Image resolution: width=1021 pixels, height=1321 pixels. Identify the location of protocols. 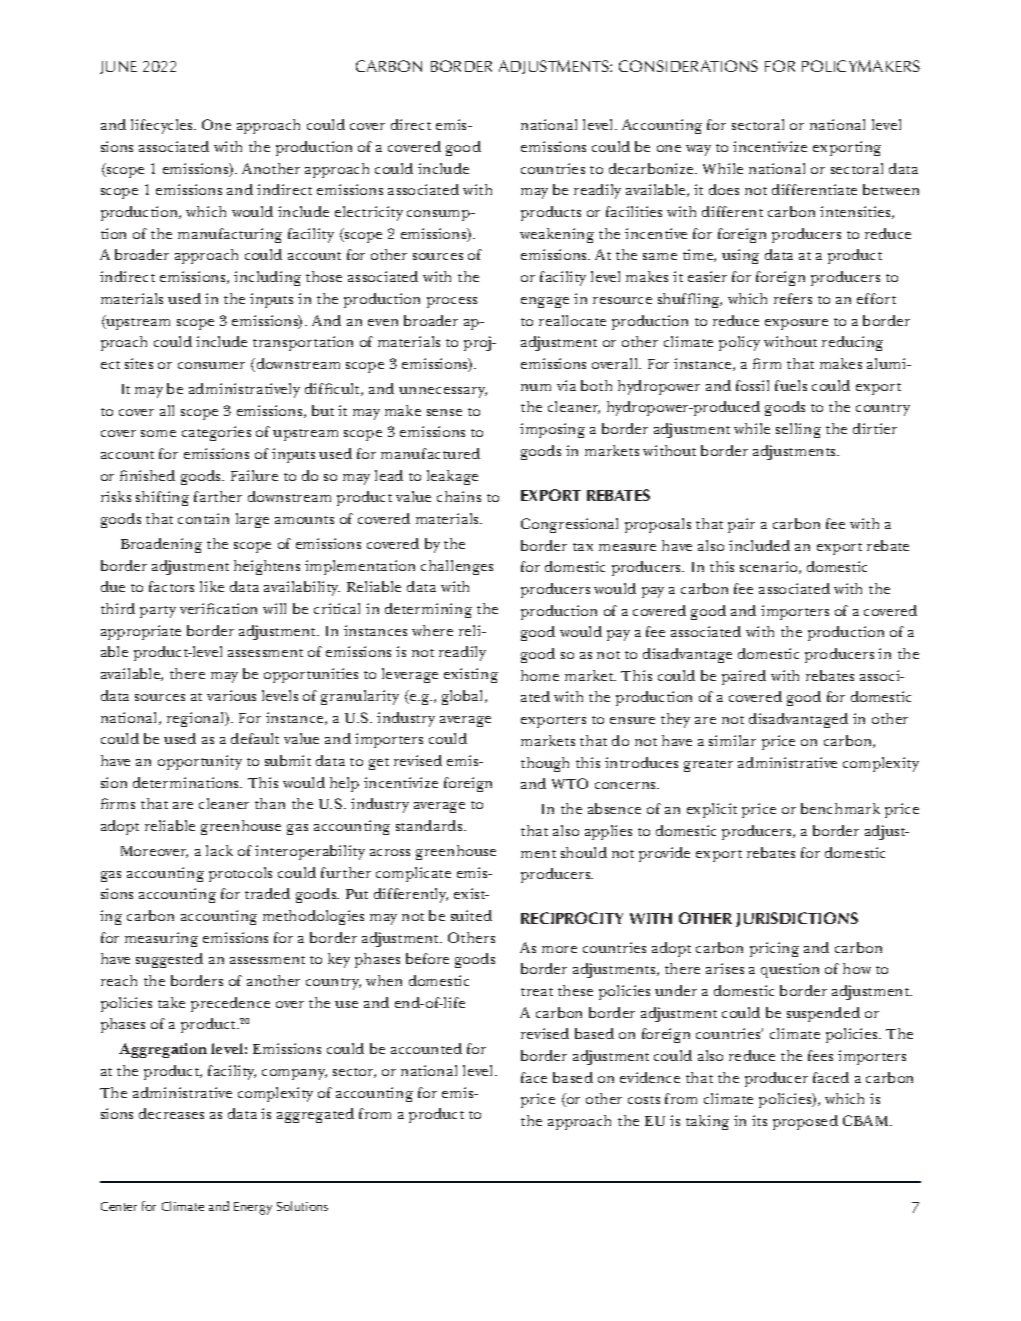
(240, 874).
